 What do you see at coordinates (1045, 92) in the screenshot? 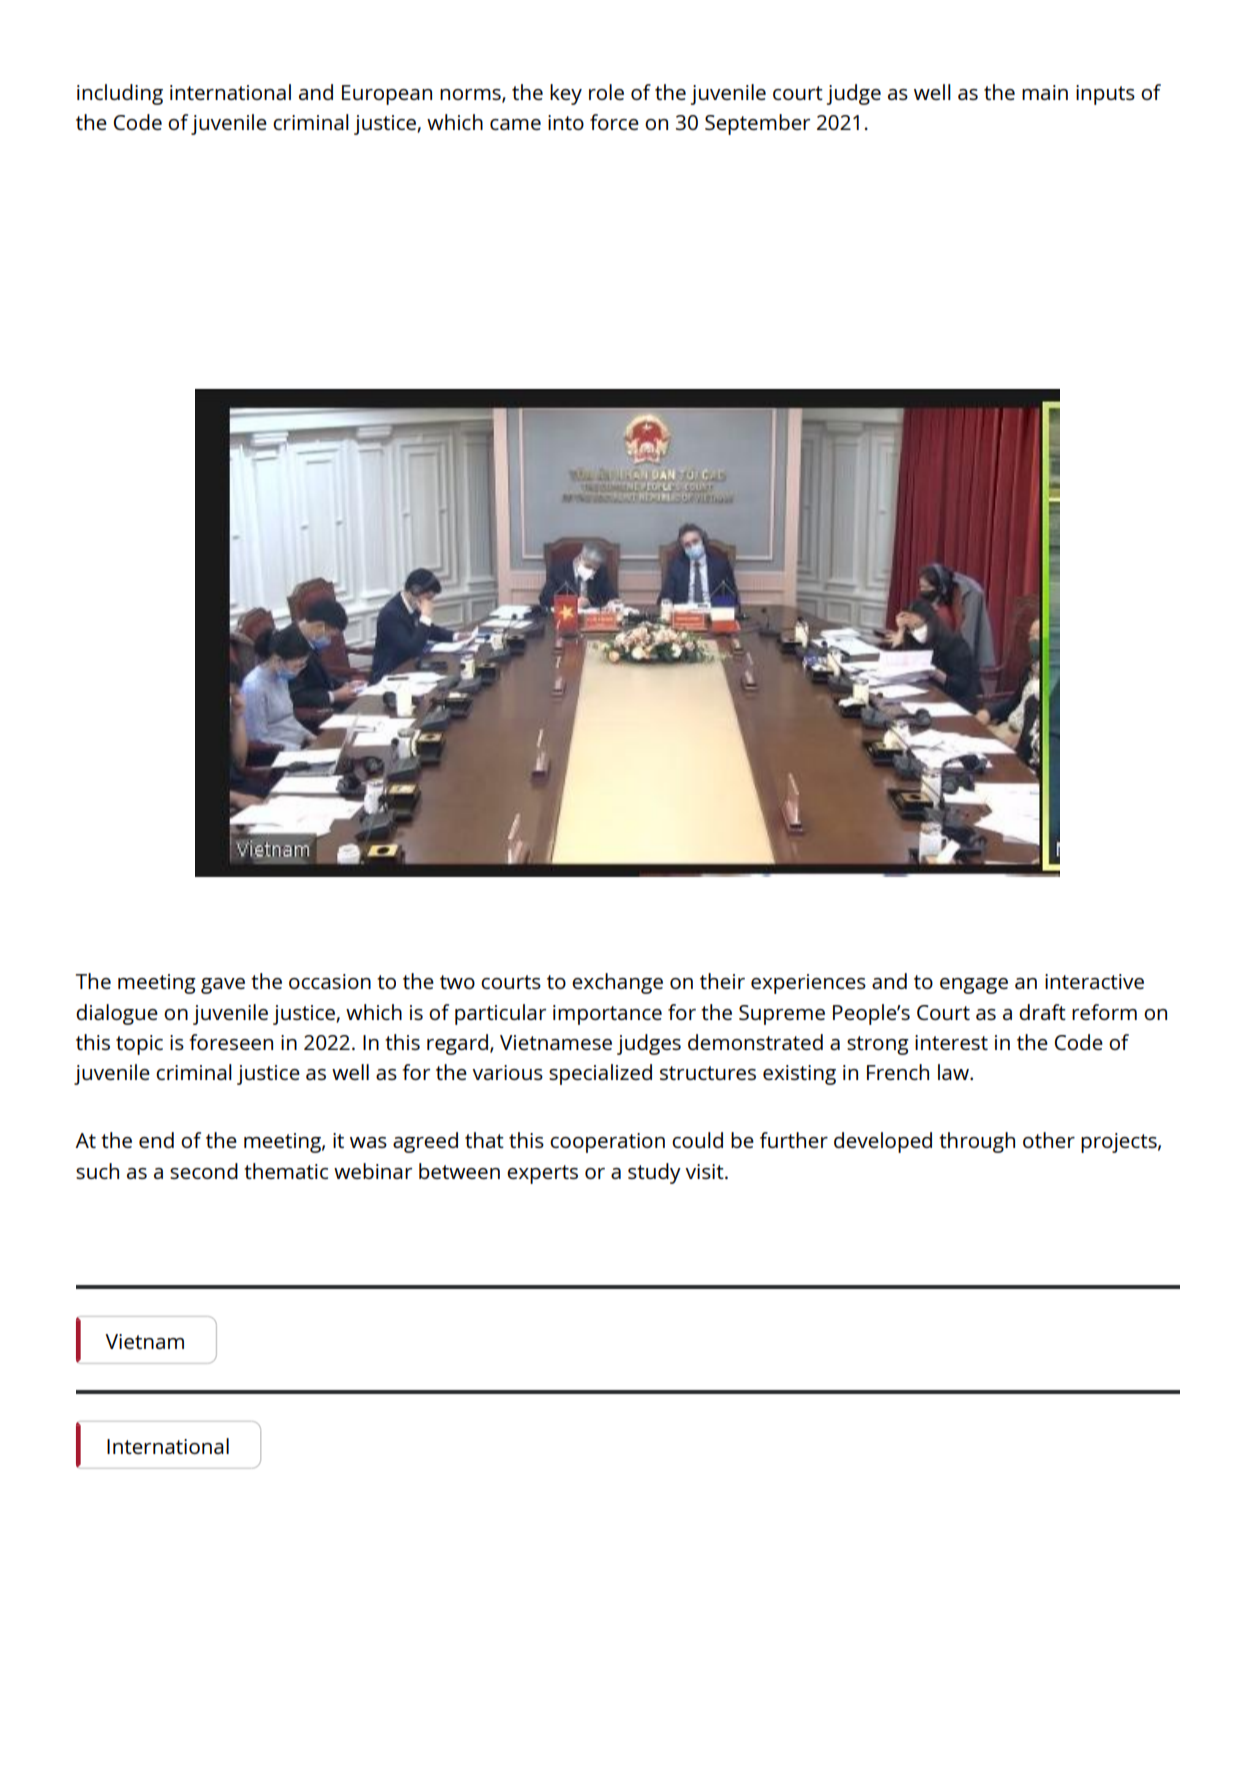
I see `main` at bounding box center [1045, 92].
